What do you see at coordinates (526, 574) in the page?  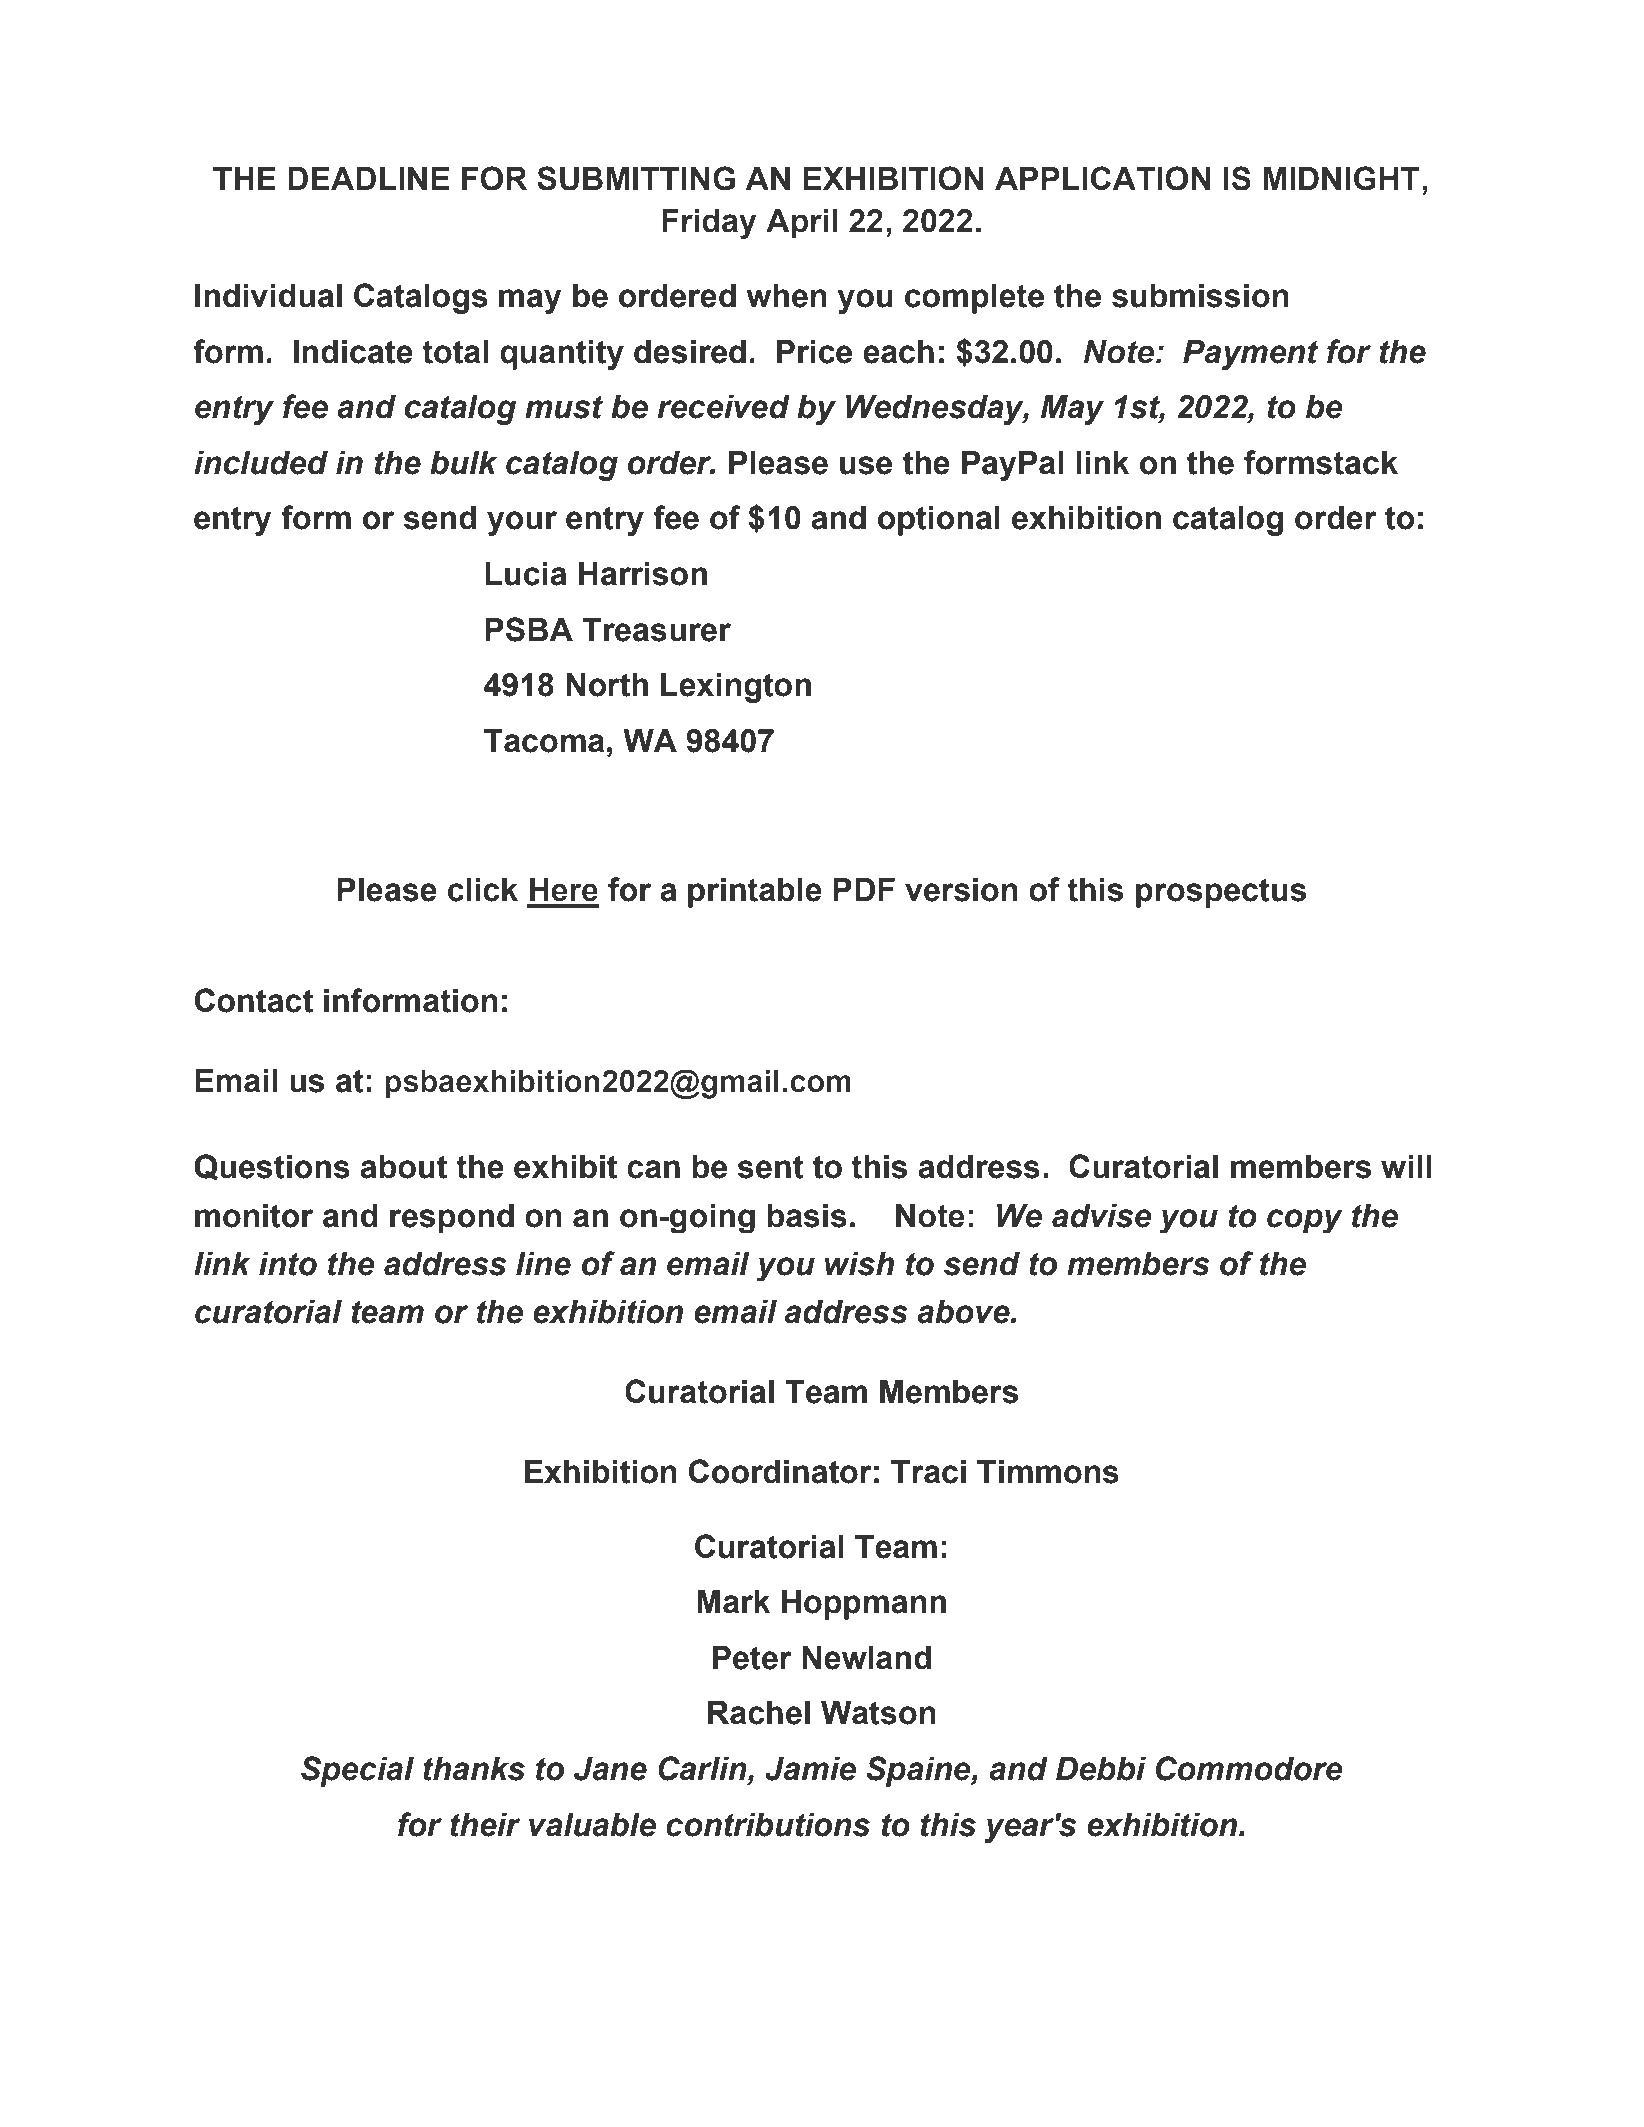 I see `Lucia` at bounding box center [526, 574].
